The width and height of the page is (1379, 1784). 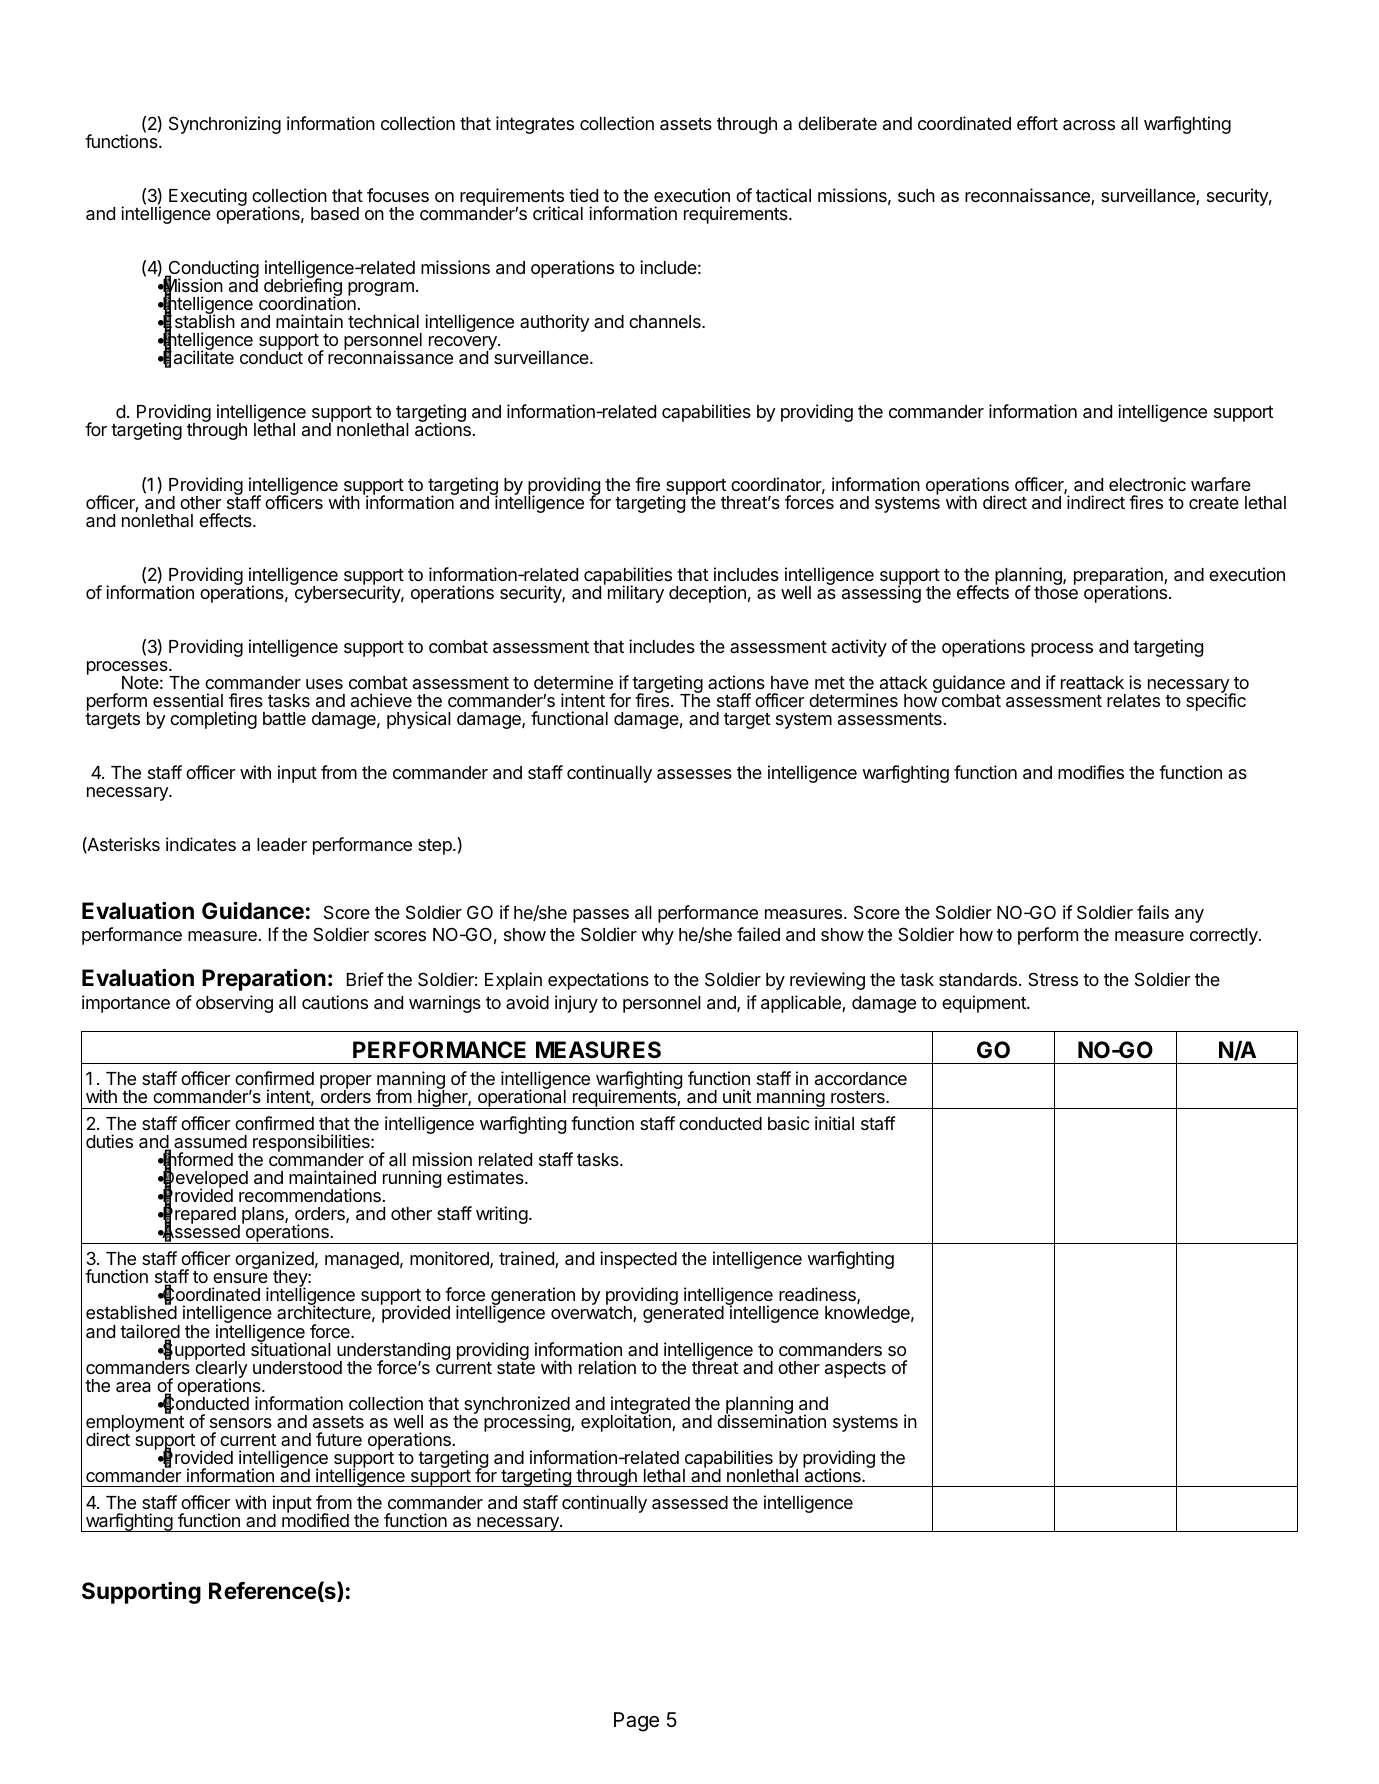 I want to click on fails, so click(x=1153, y=912).
